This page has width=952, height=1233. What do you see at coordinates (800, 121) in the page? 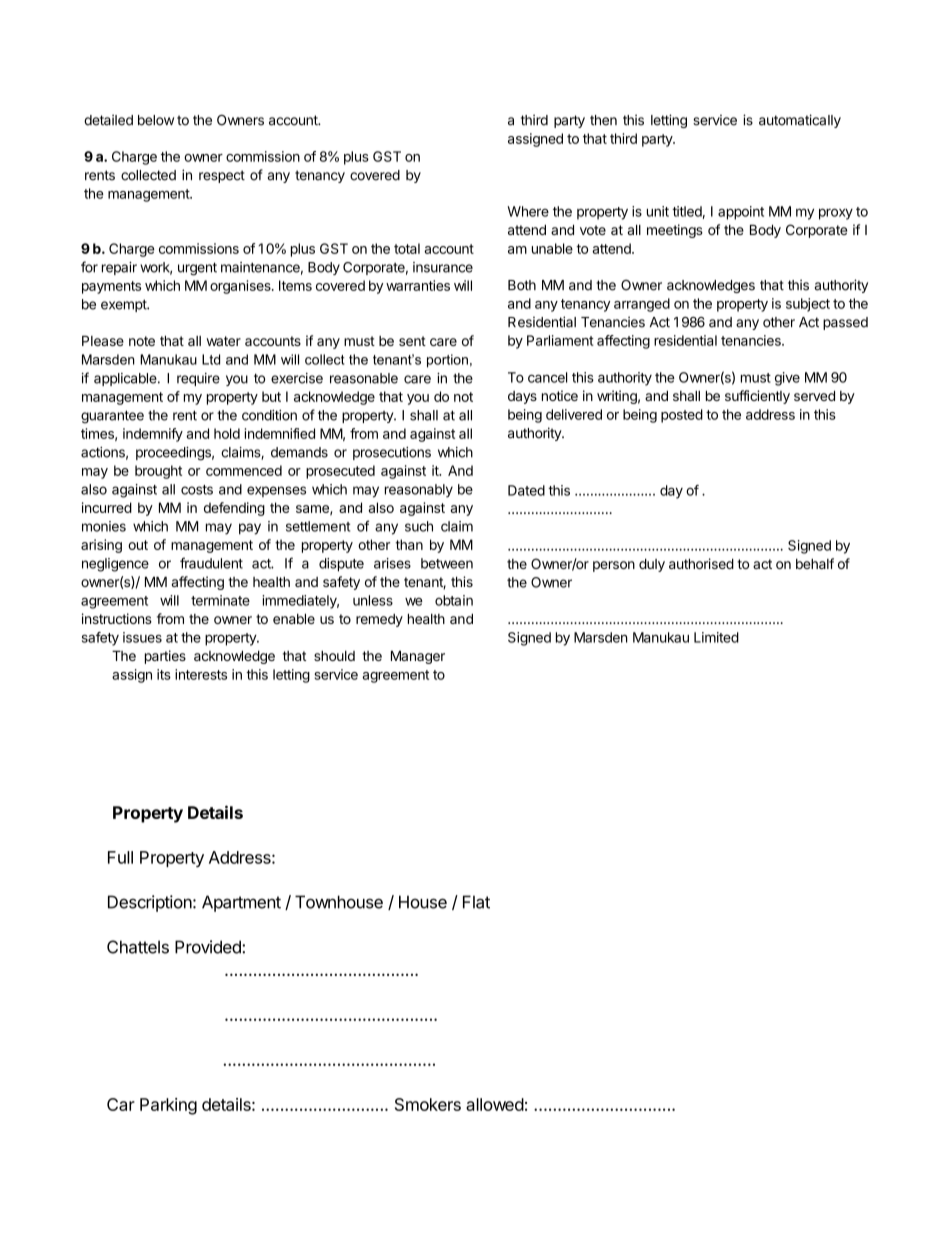
I see `automatically` at bounding box center [800, 121].
